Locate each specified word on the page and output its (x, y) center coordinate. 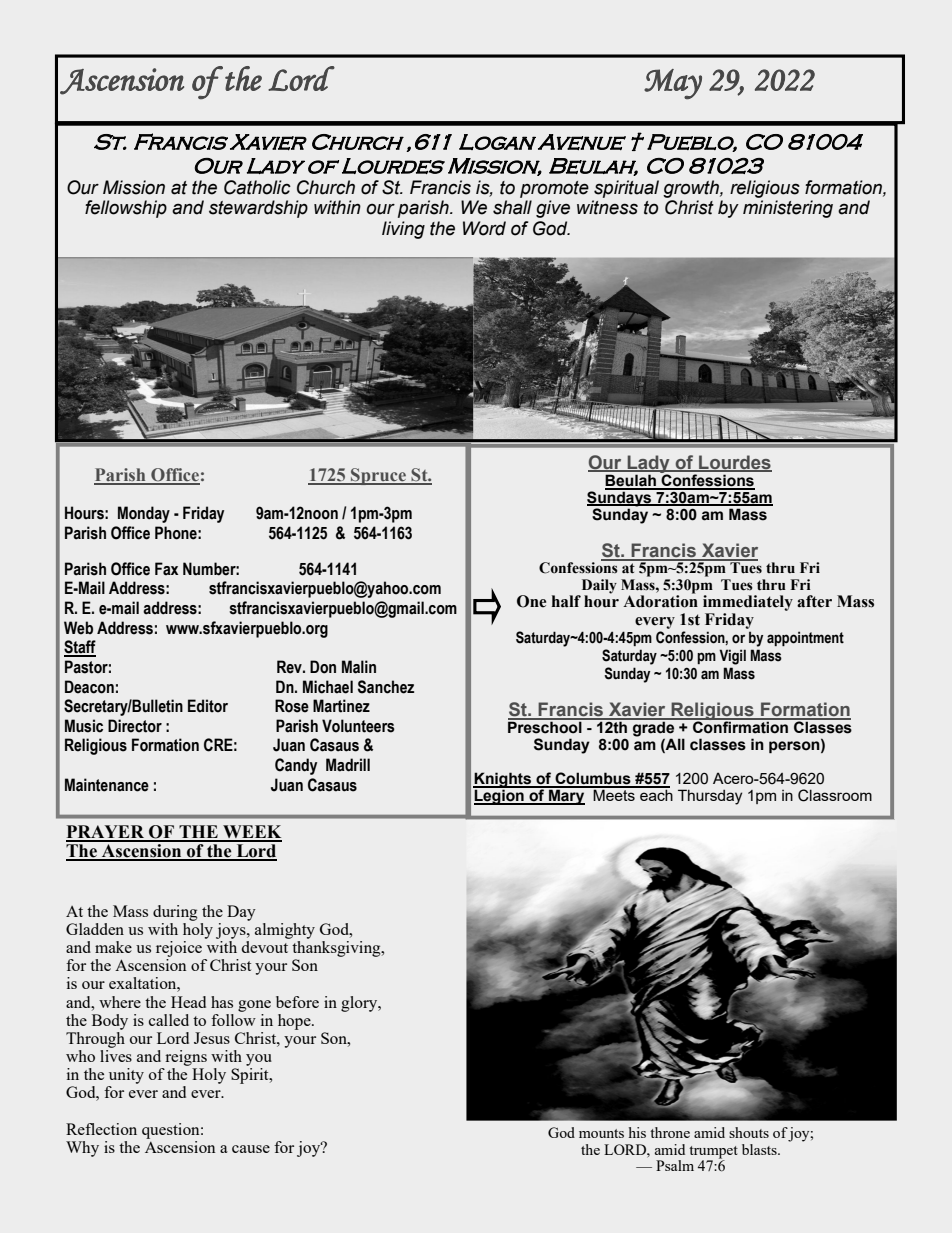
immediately (748, 603)
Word (484, 228)
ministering (788, 209)
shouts (749, 1132)
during (175, 913)
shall (512, 207)
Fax (166, 569)
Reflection (101, 1129)
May (673, 84)
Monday (144, 514)
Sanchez (386, 687)
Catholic (257, 187)
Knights (503, 781)
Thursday (710, 797)
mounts (601, 1133)
